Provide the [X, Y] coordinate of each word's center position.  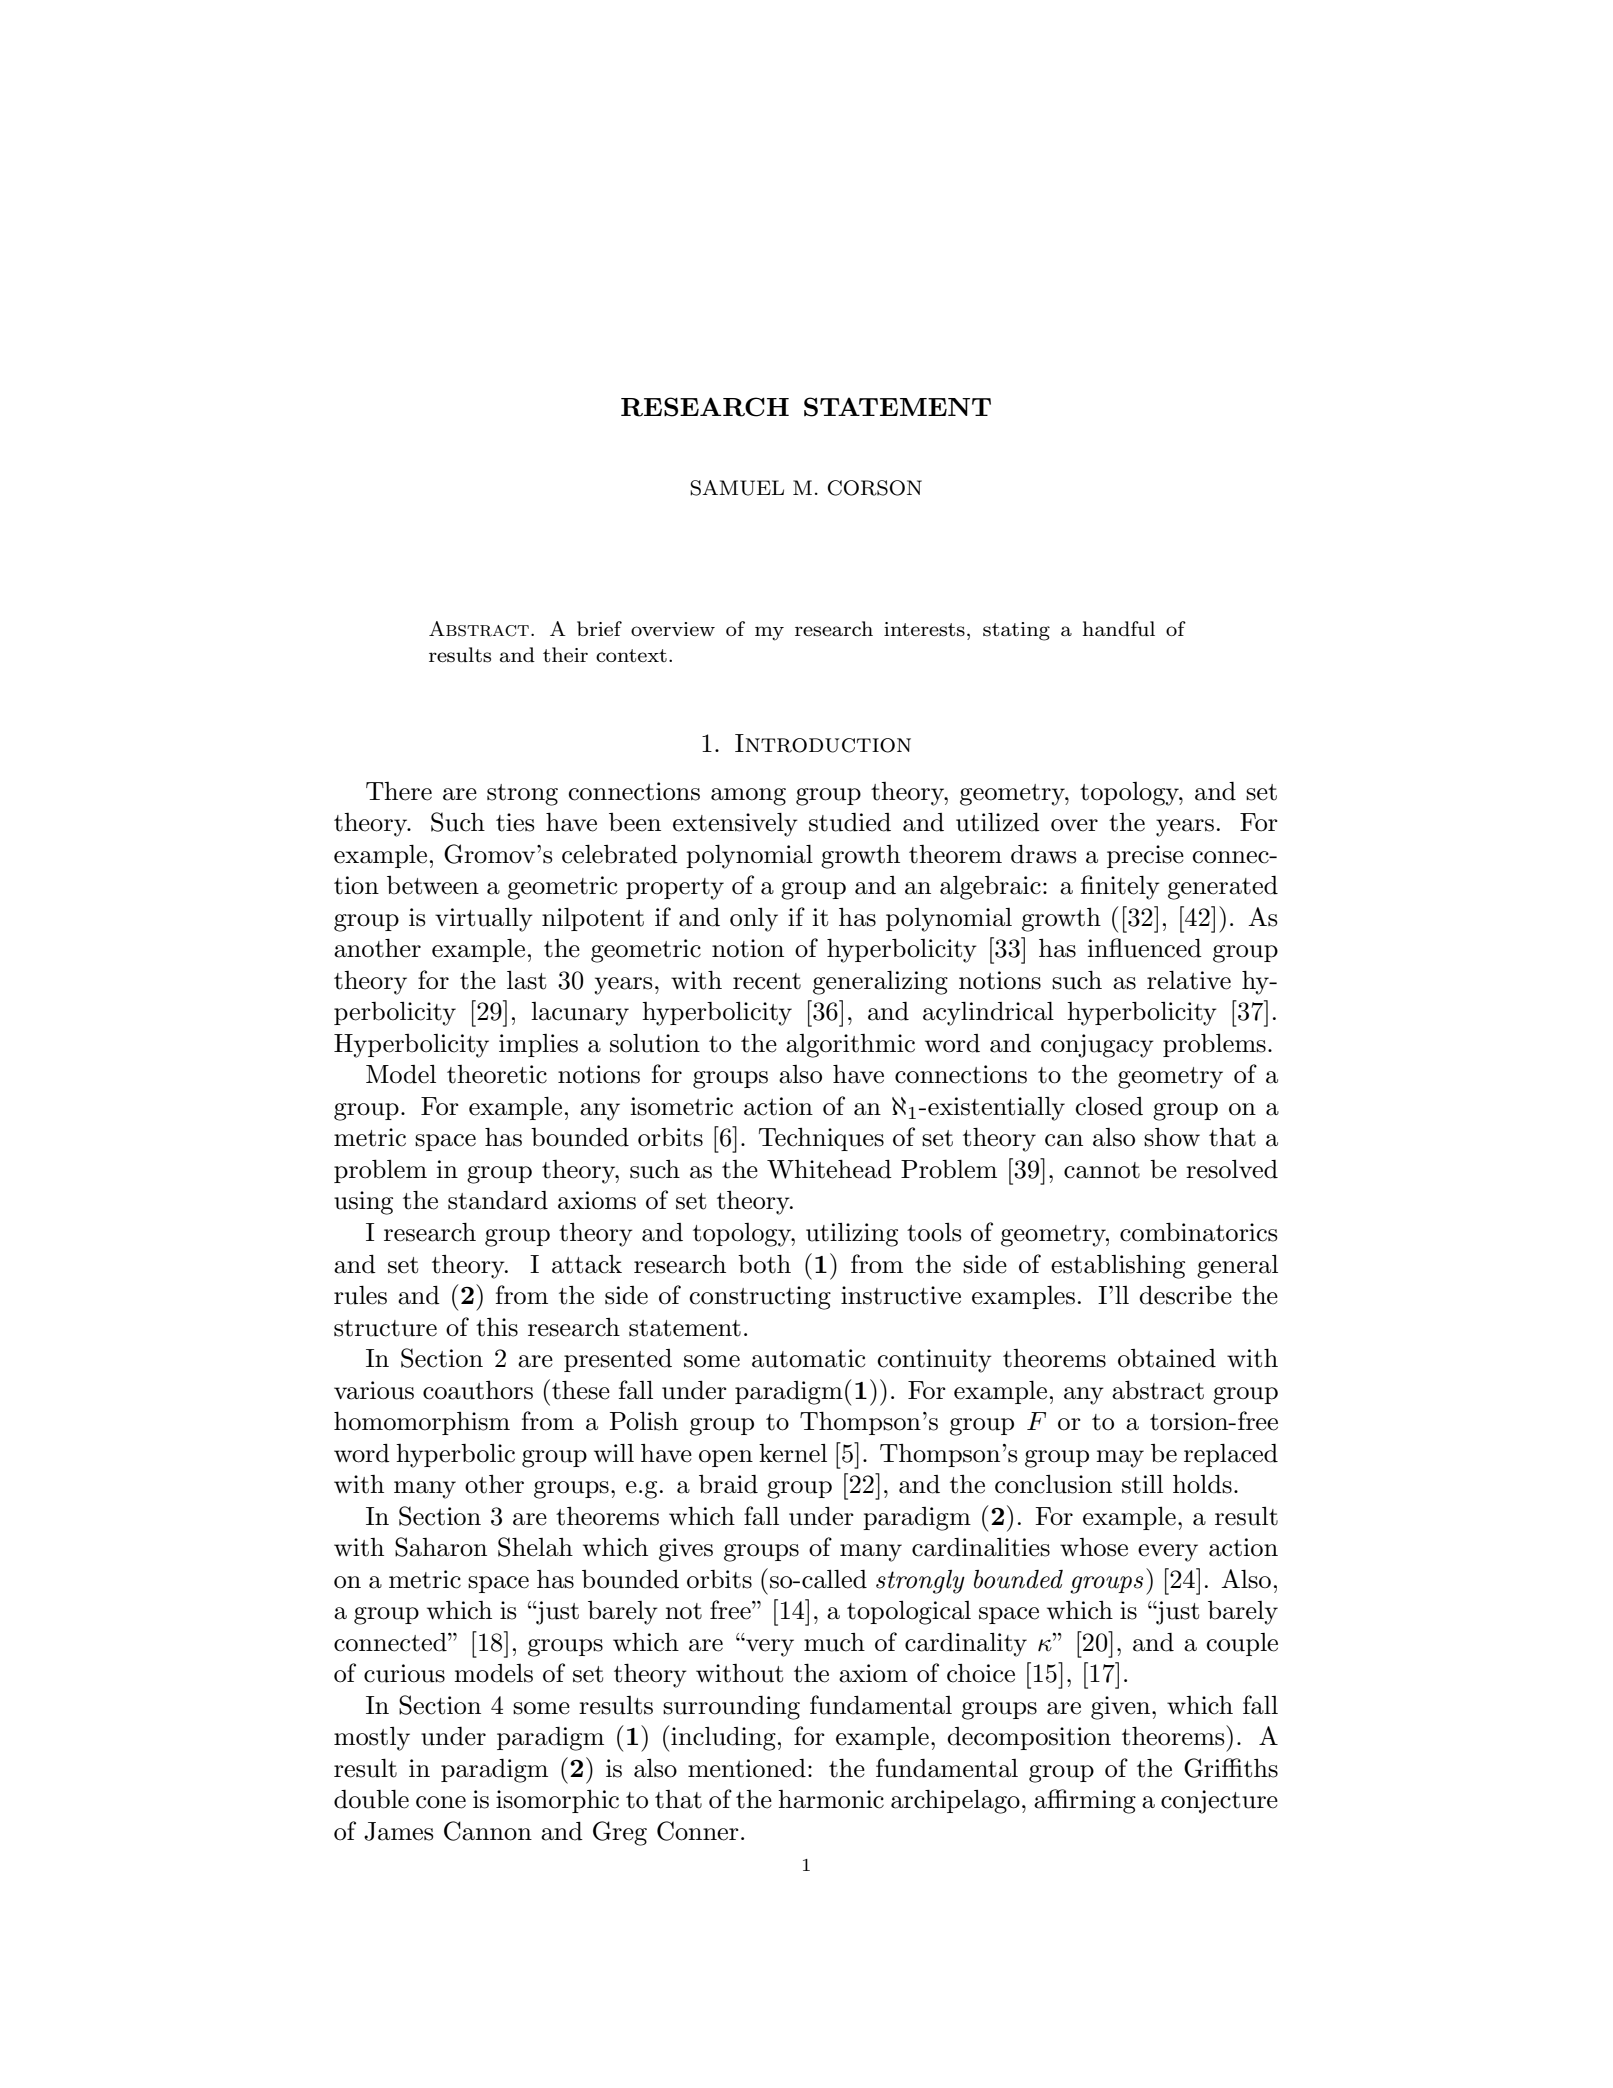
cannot [1102, 1170]
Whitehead [829, 1169]
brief [599, 628]
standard [498, 1200]
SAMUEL [737, 488]
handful [1119, 629]
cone [441, 1802]
